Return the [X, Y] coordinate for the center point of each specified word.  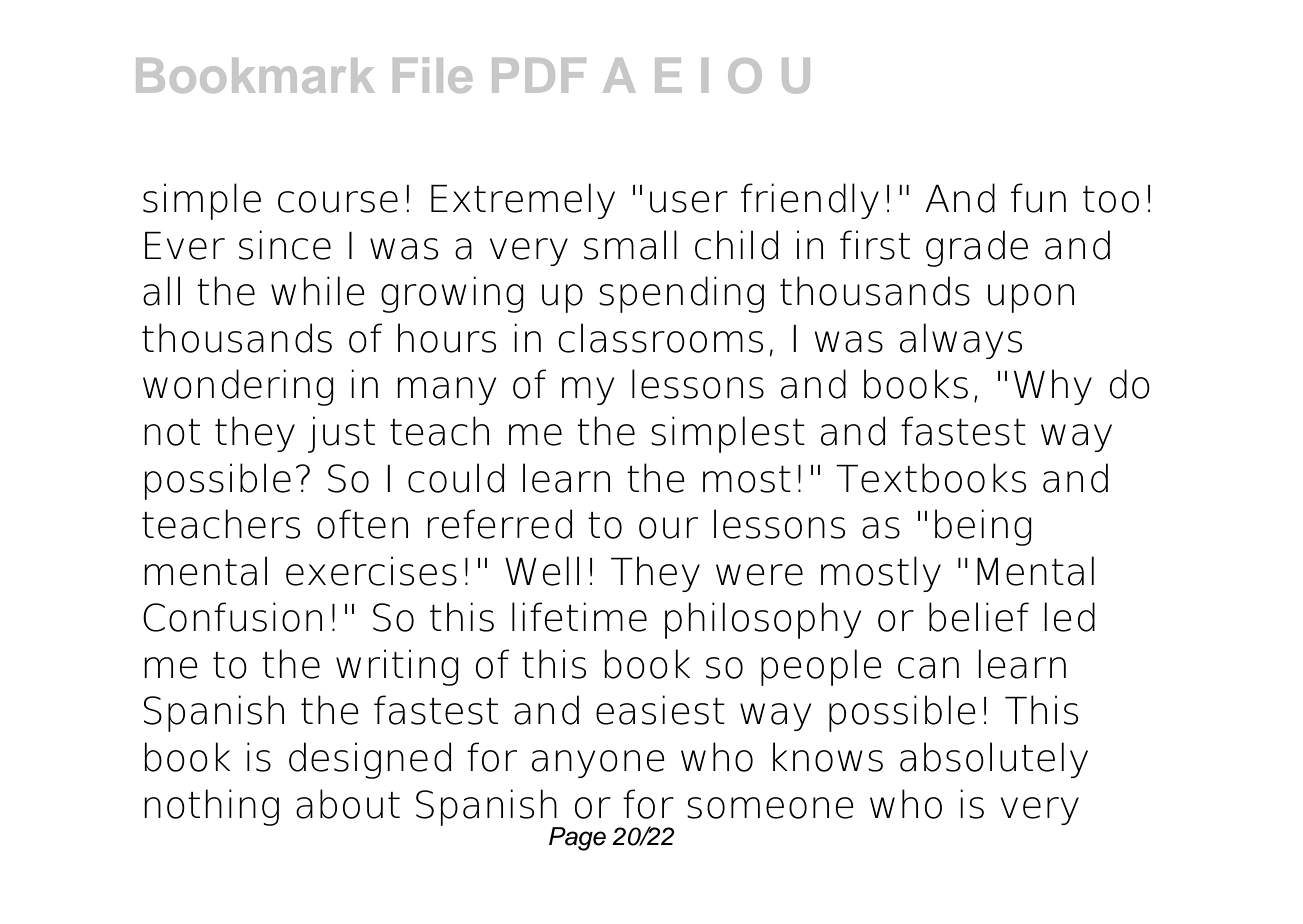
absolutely [994, 760]
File [432, 75]
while [318, 291]
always [961, 341]
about [348, 804]
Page [577, 839]
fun [1038, 198]
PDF [539, 75]
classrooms [660, 338]
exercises [371, 571]
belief [979, 617]
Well [542, 571]
